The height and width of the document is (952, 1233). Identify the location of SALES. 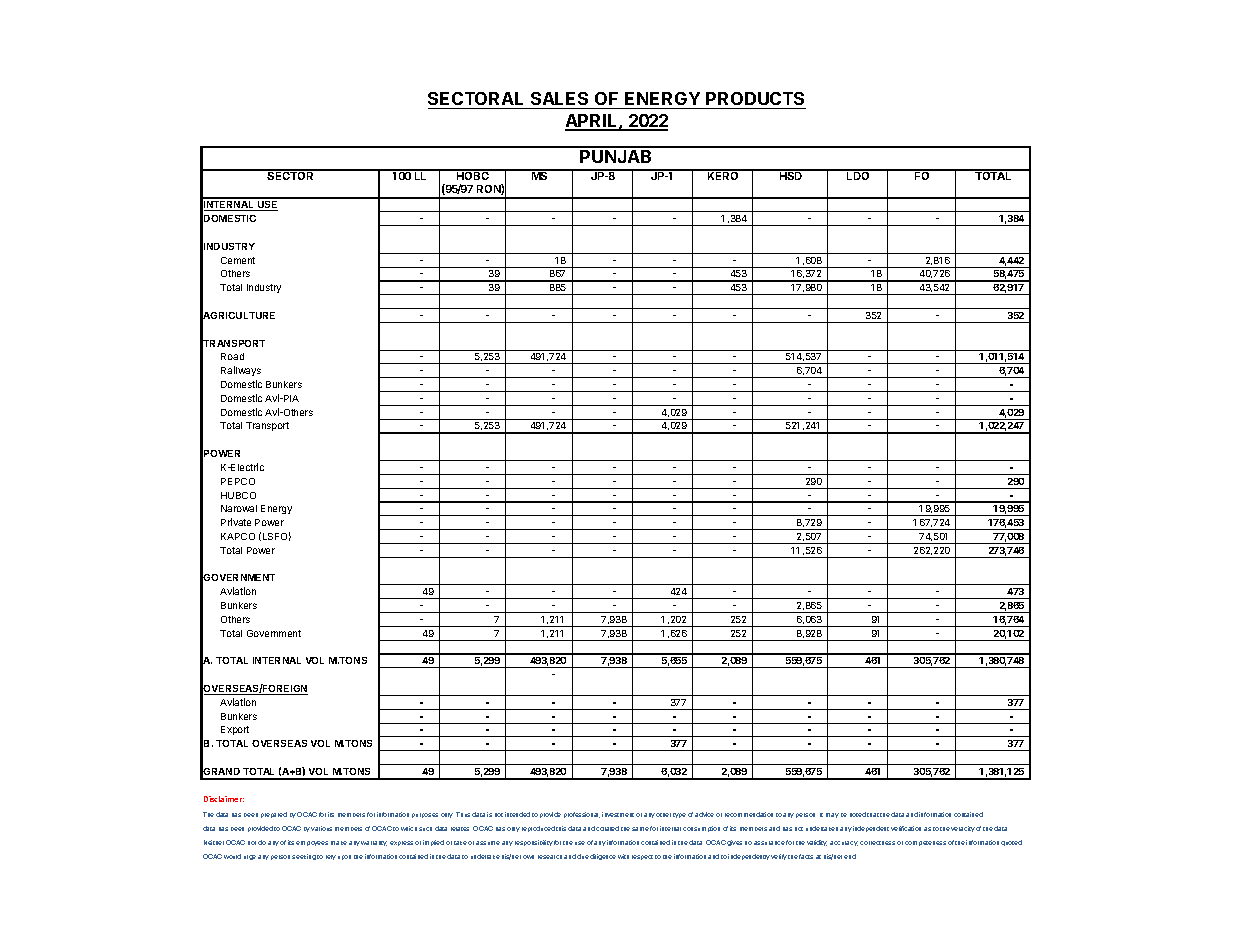
(559, 98).
